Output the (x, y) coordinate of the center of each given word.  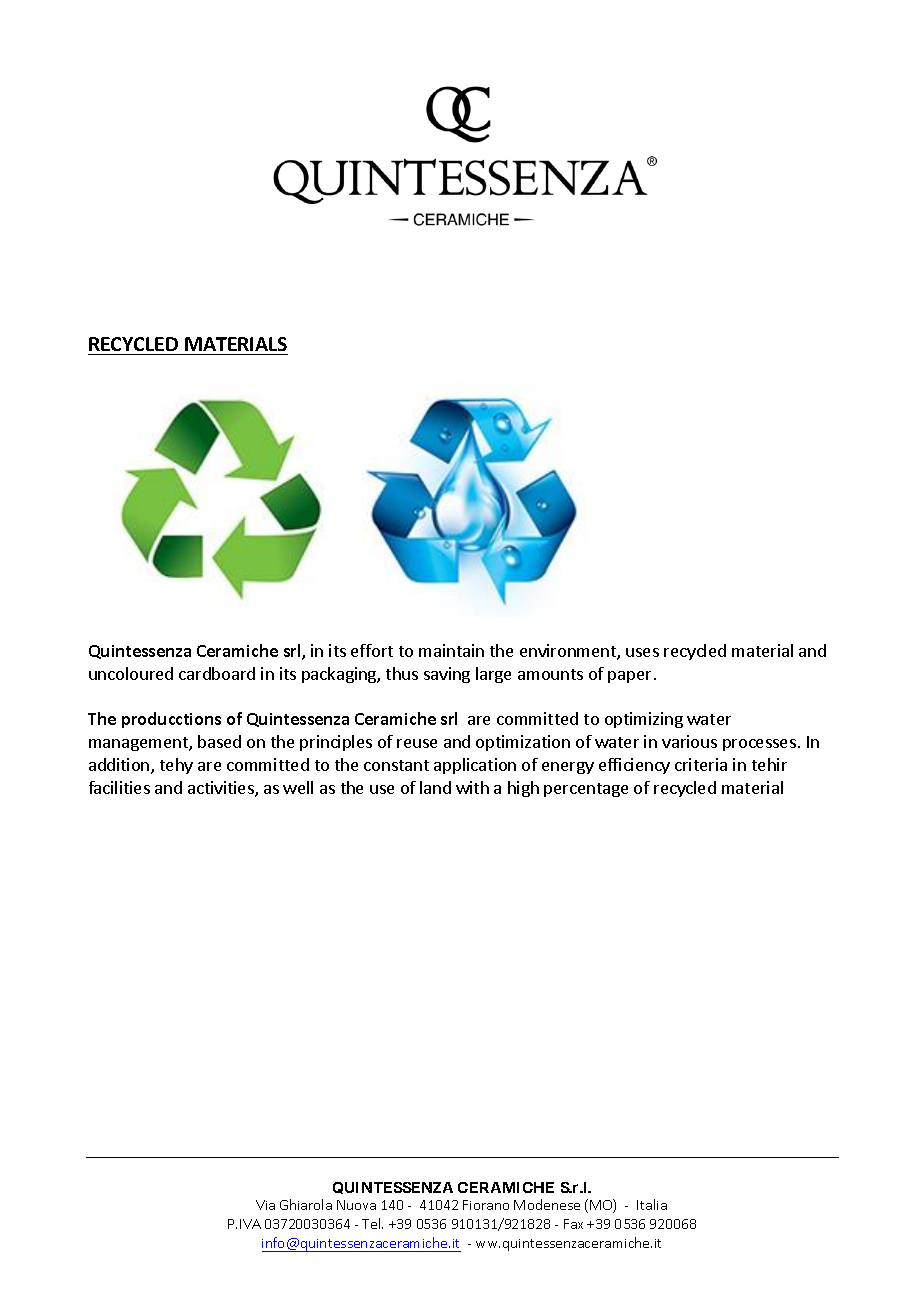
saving (447, 675)
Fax (573, 1224)
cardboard (217, 673)
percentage (586, 790)
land (435, 787)
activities (222, 789)
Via (265, 1205)
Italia (652, 1204)
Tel (372, 1223)
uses (642, 652)
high (523, 789)
